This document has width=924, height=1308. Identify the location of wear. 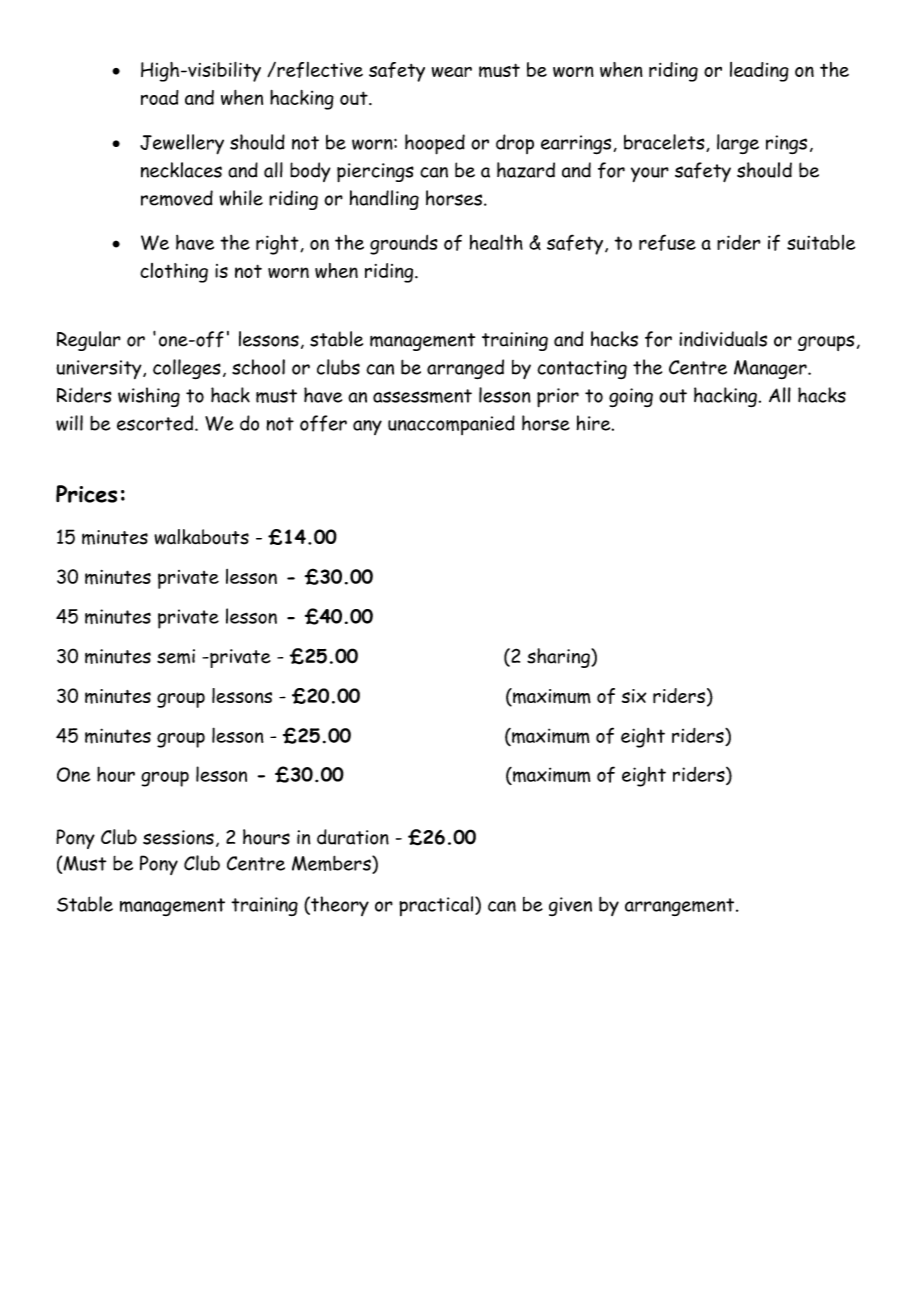
(452, 72).
